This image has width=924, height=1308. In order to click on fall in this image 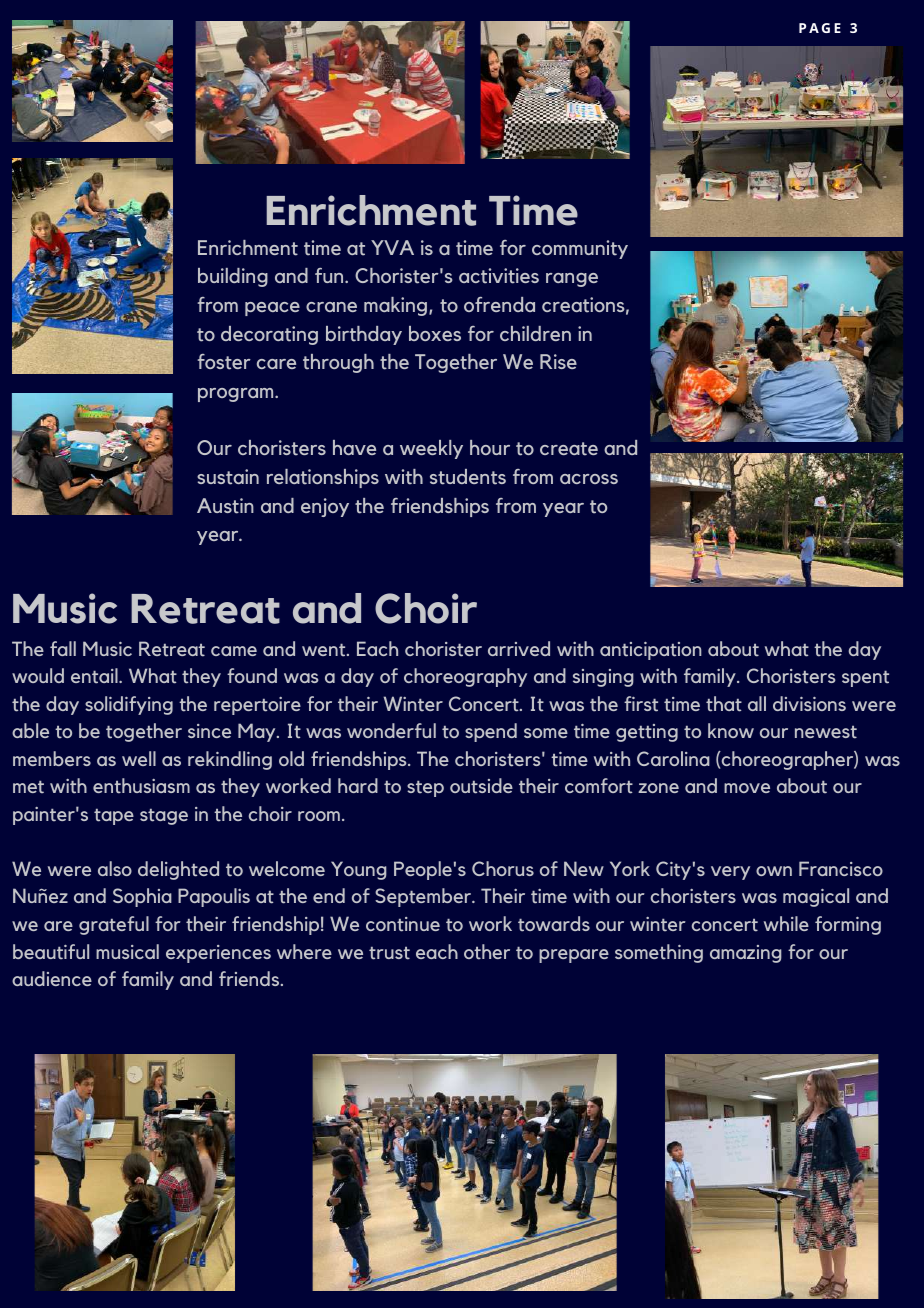, I will do `click(63, 648)`.
